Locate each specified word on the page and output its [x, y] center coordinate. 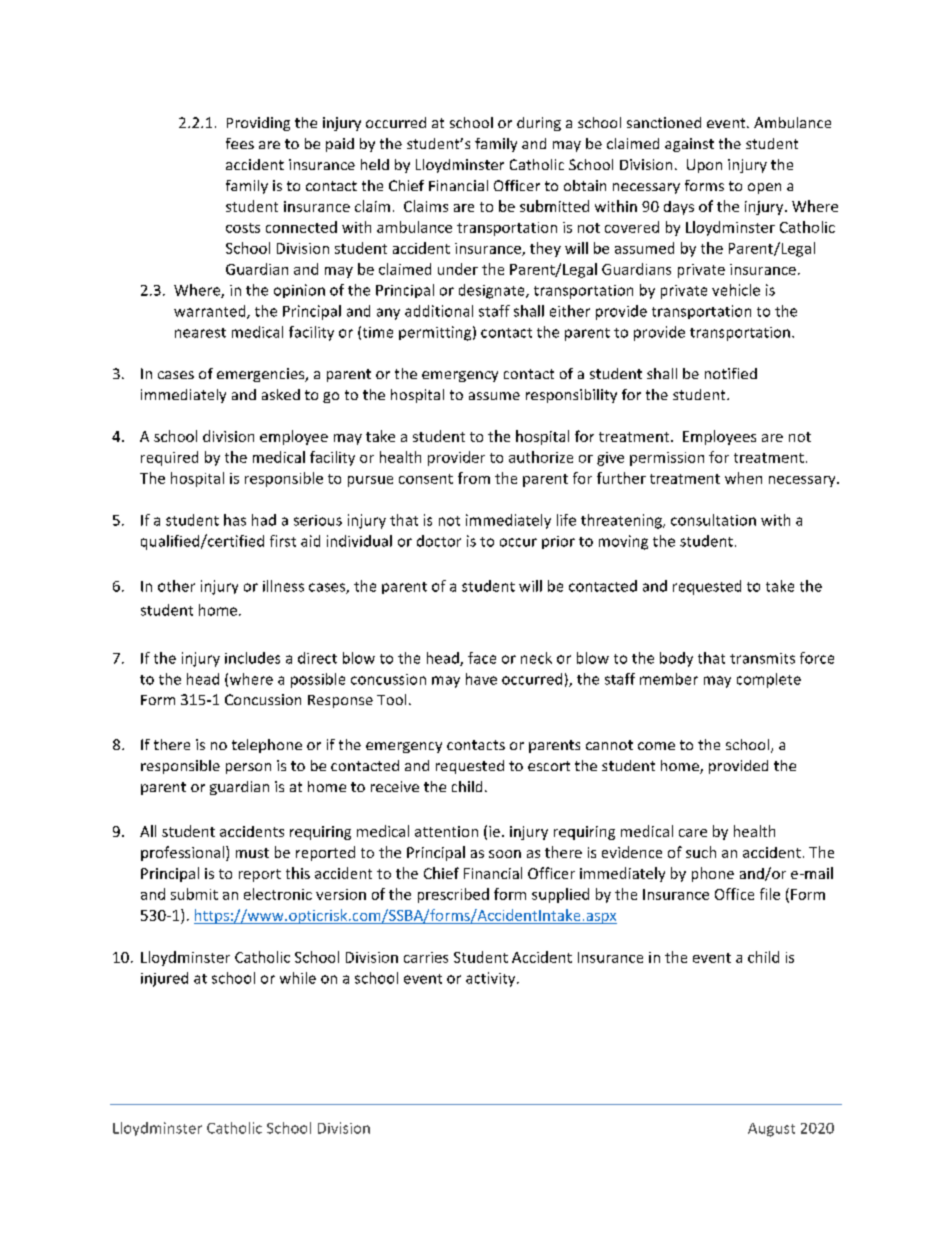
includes [252, 658]
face [482, 658]
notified [731, 373]
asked [281, 394]
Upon [704, 166]
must [252, 853]
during [539, 124]
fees [240, 143]
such [701, 852]
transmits [762, 658]
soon [505, 854]
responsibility [571, 396]
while [298, 978]
